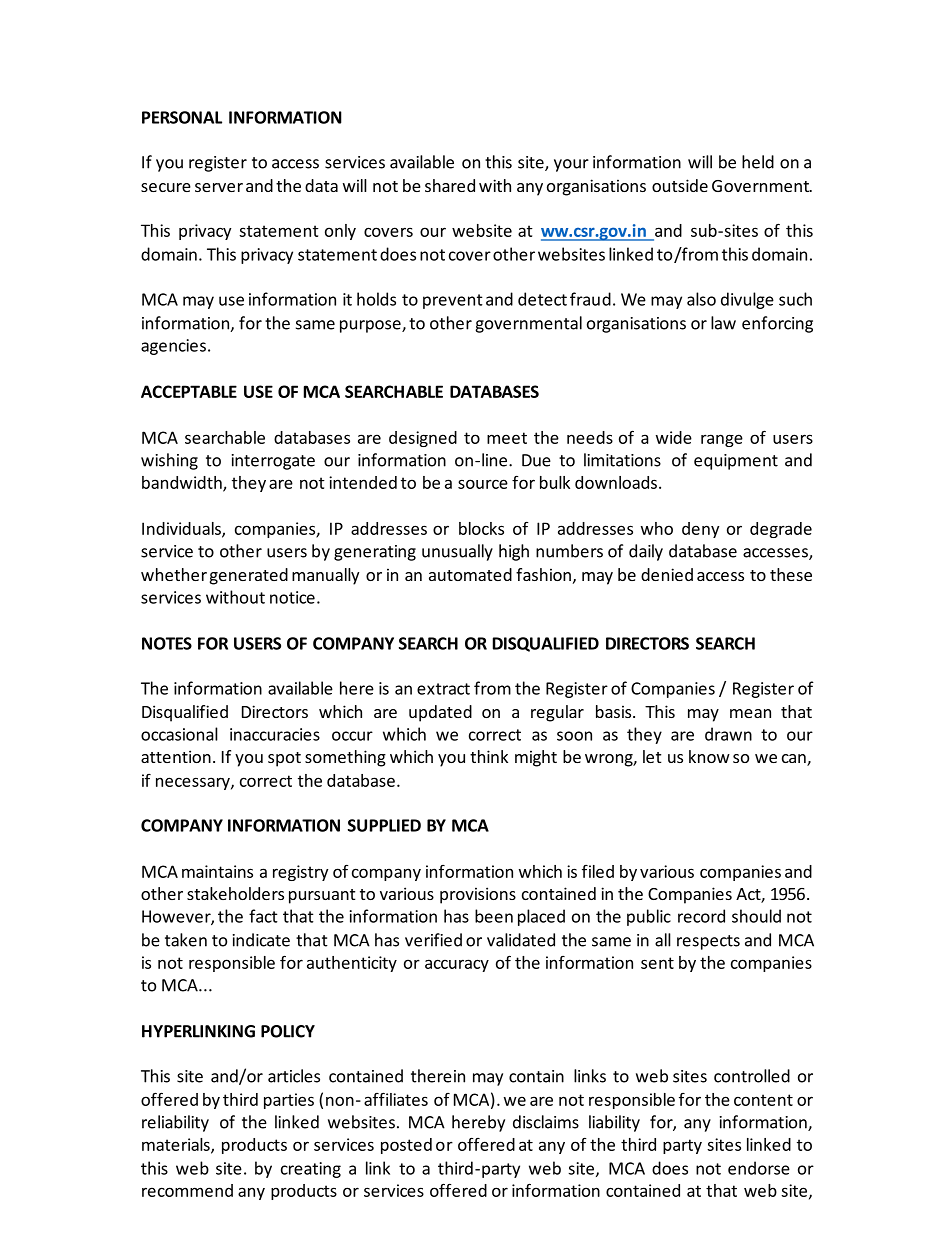 The height and width of the document is (1233, 952). I want to click on record, so click(701, 916).
